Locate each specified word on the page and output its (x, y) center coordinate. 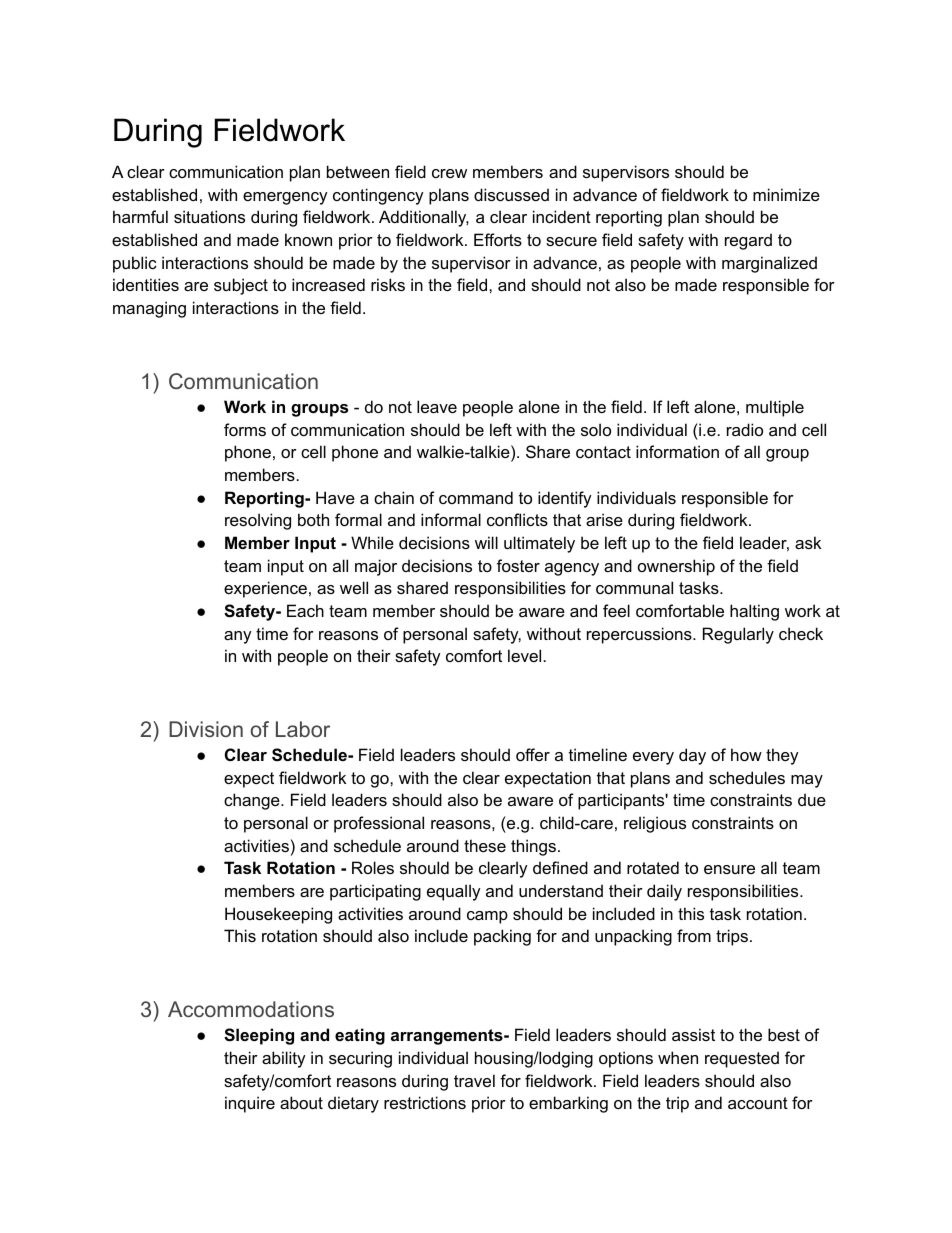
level (524, 655)
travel (474, 1080)
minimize (786, 194)
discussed (511, 194)
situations (209, 216)
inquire (250, 1104)
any (238, 637)
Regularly (738, 635)
